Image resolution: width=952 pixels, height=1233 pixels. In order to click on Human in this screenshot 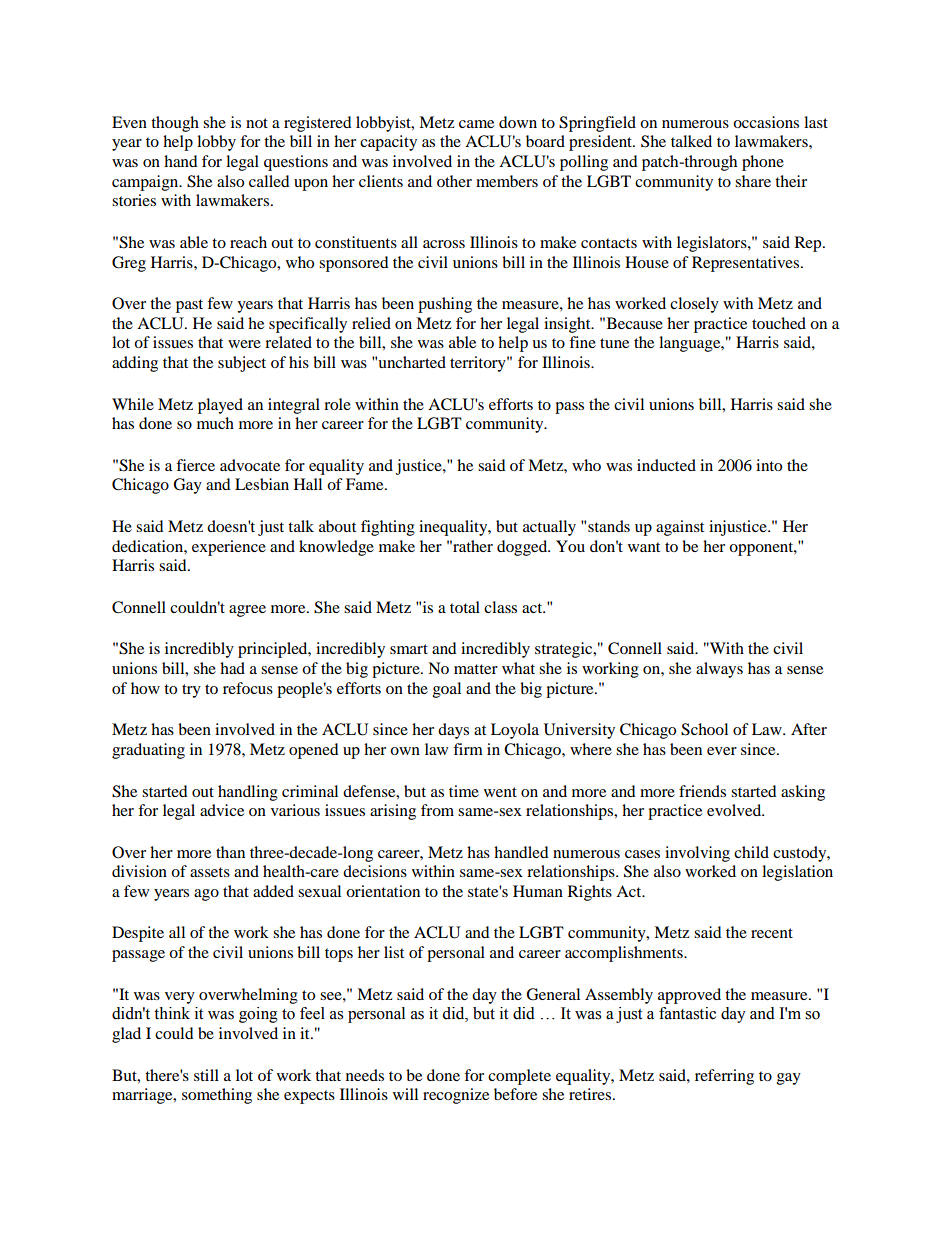, I will do `click(538, 891)`.
